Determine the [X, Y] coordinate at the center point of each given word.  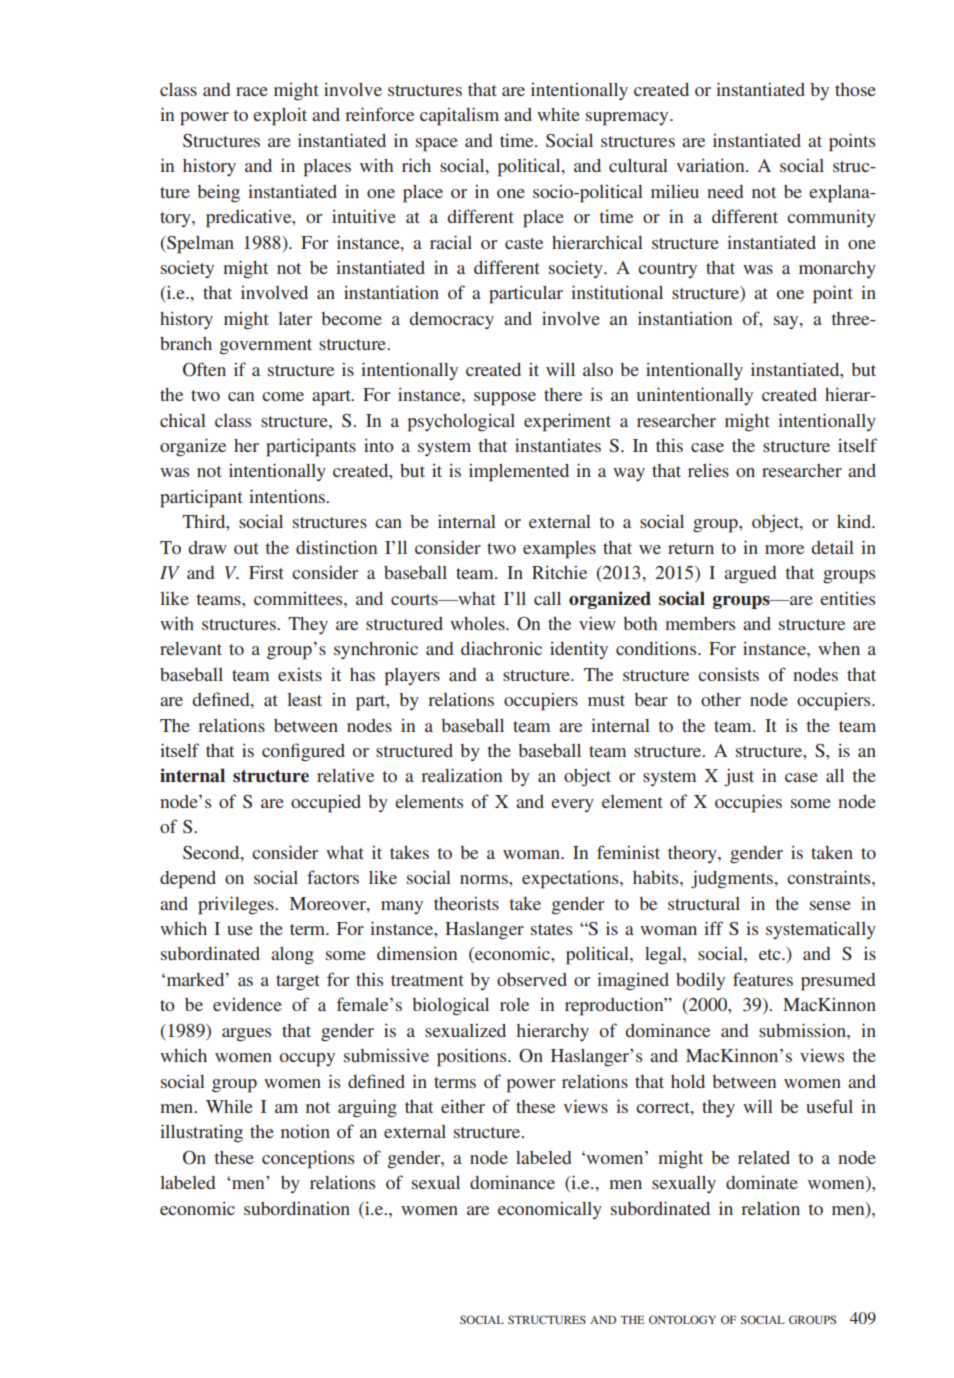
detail [832, 547]
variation [711, 165]
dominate [762, 1182]
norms [485, 879]
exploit [280, 117]
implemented [519, 473]
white [558, 114]
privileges [237, 905]
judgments [733, 879]
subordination [297, 1208]
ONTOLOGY [682, 1319]
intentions [288, 496]
